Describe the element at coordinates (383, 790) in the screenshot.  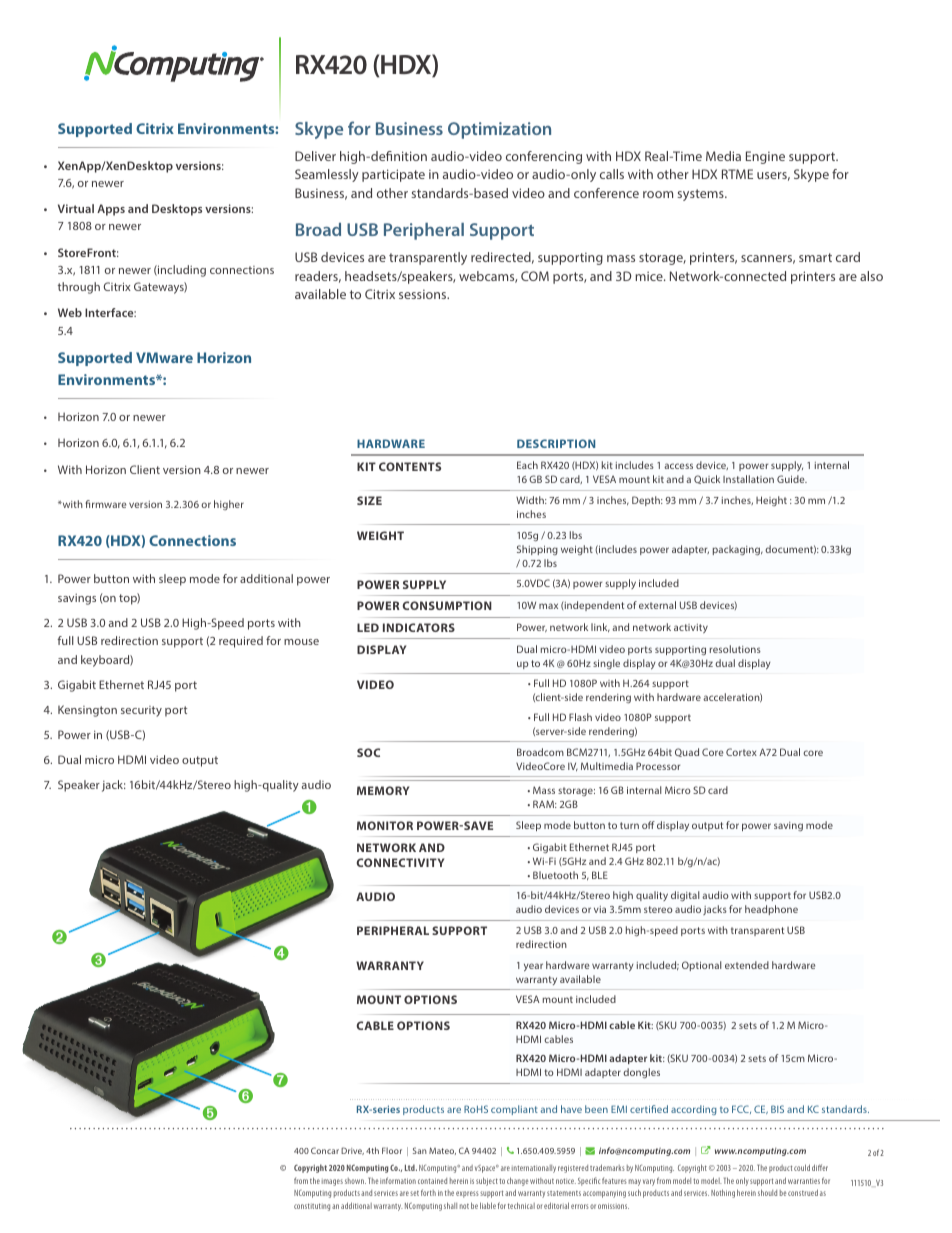
I see `MEMORY` at that location.
